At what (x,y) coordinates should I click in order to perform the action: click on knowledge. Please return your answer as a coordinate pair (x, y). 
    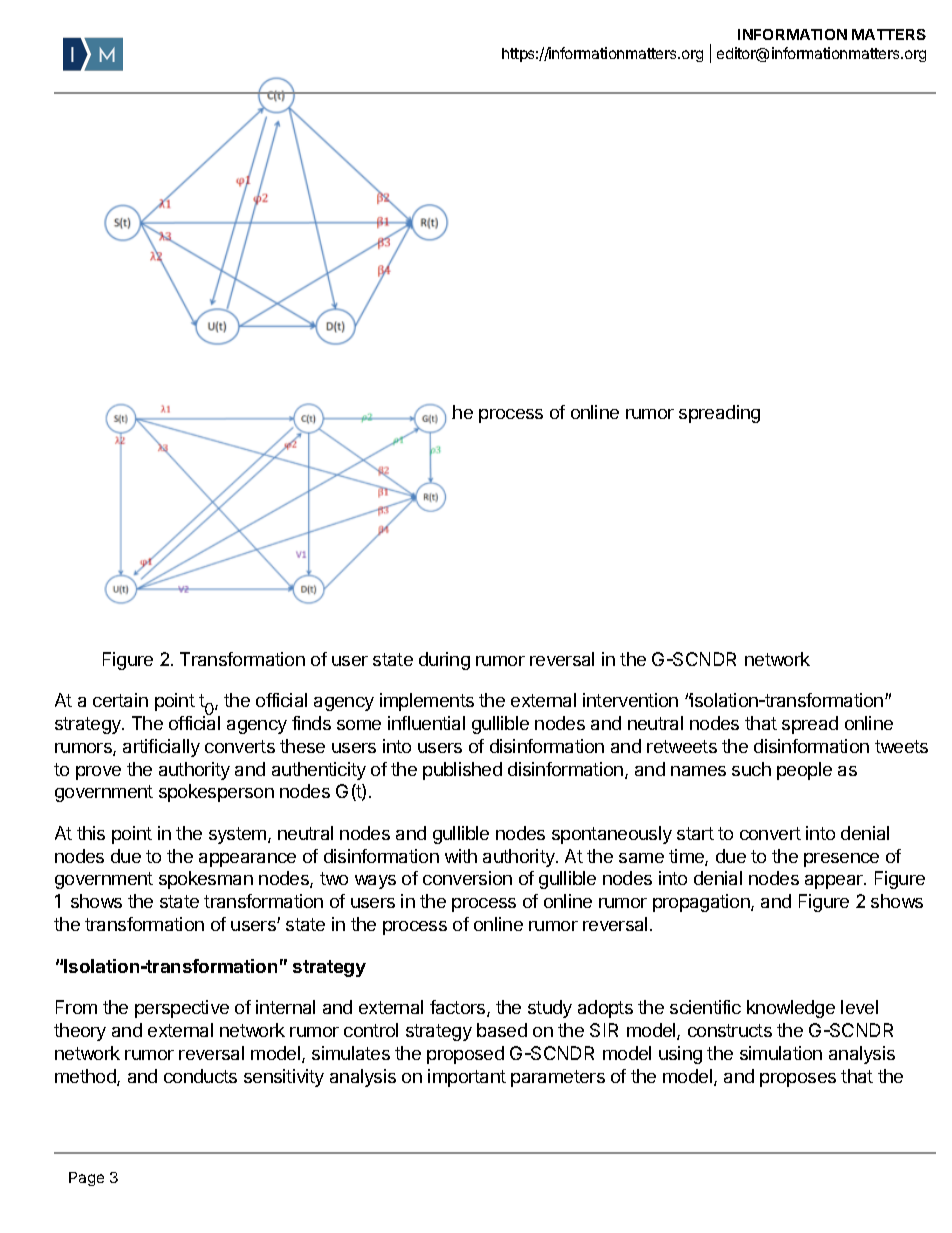
    Looking at the image, I should click on (791, 1009).
